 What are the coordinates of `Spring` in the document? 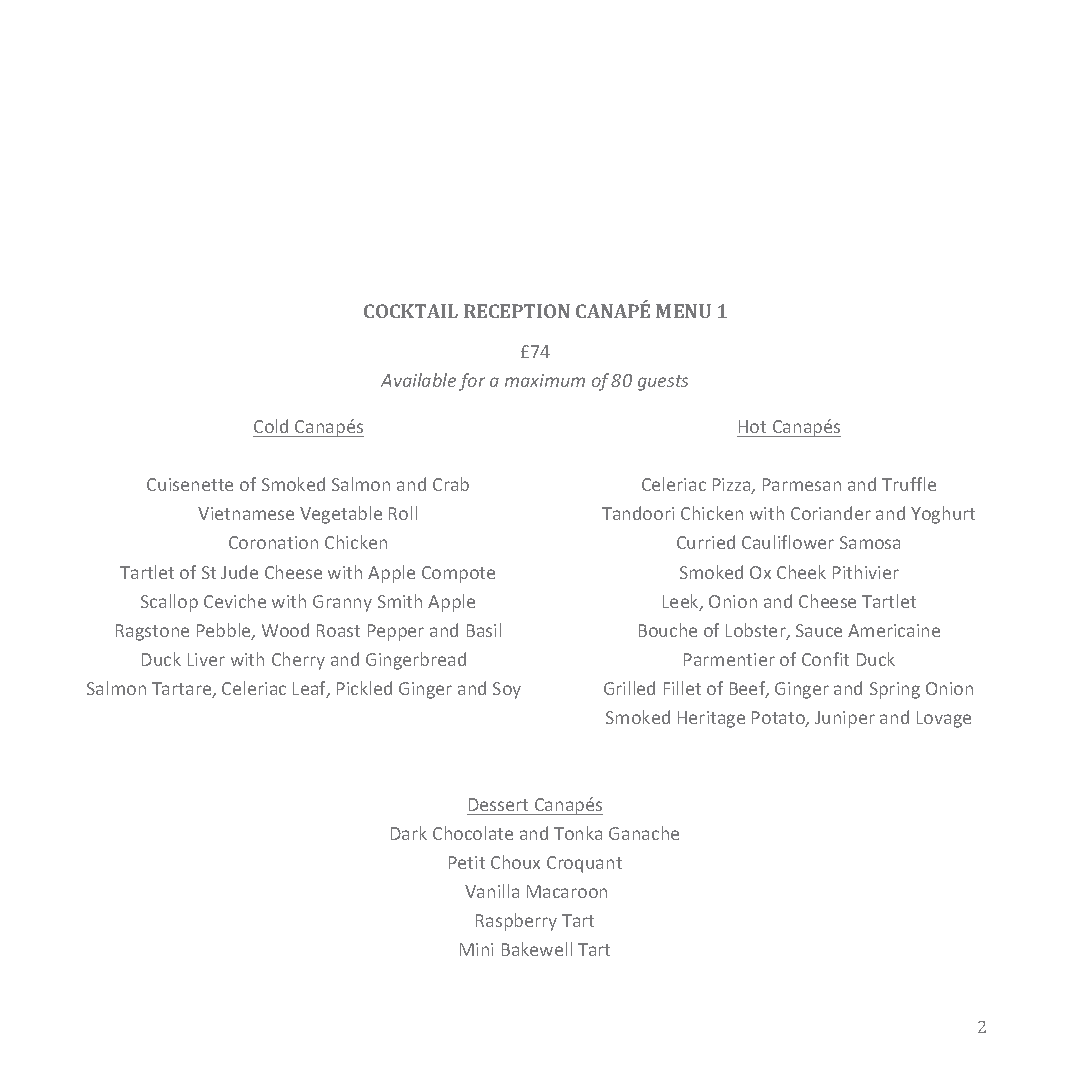 It's located at (895, 690).
